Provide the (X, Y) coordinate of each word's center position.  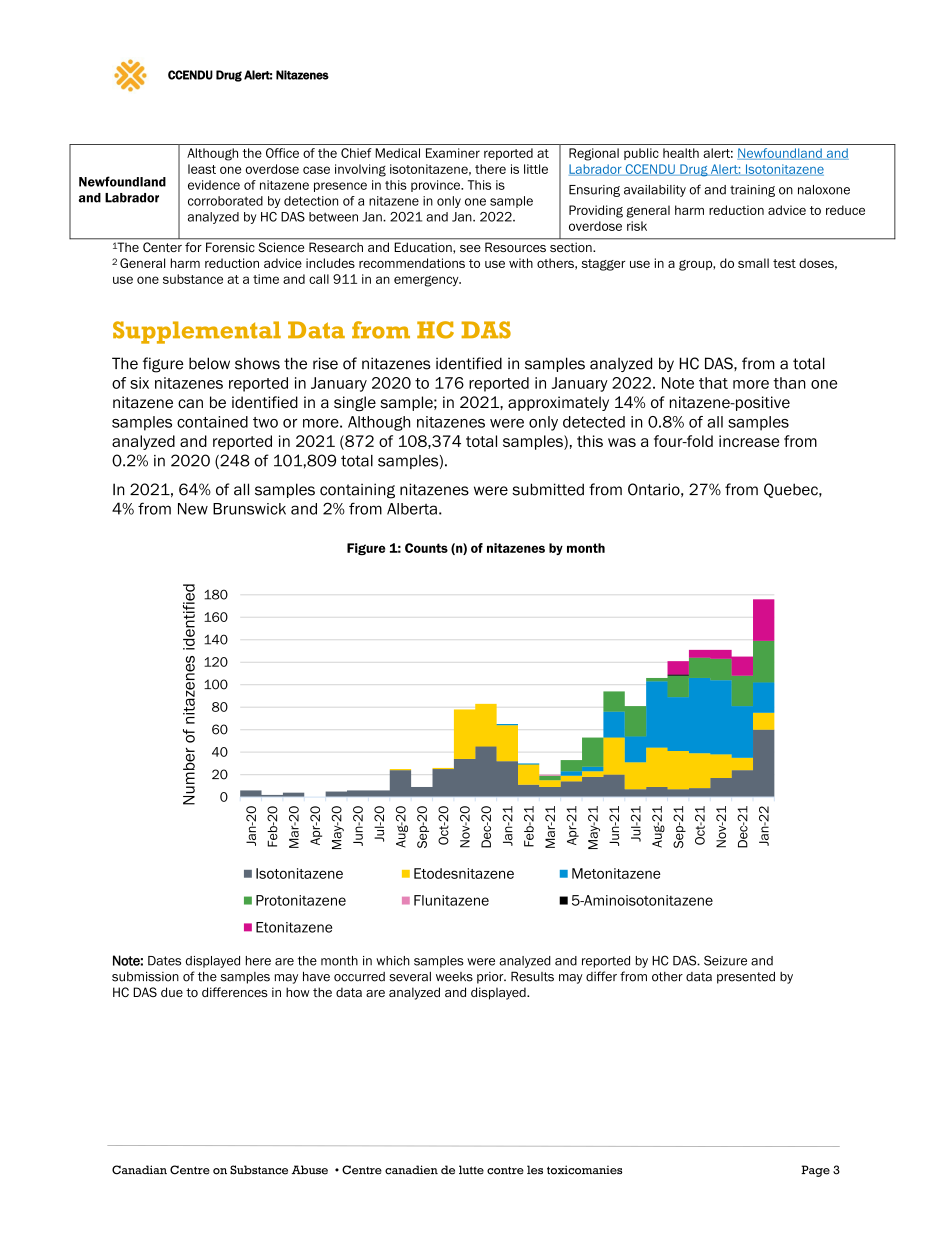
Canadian (139, 1170)
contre (505, 1170)
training (752, 191)
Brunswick (249, 509)
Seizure (725, 960)
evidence (214, 185)
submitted (548, 489)
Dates (164, 961)
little (536, 169)
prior (491, 978)
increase (749, 441)
